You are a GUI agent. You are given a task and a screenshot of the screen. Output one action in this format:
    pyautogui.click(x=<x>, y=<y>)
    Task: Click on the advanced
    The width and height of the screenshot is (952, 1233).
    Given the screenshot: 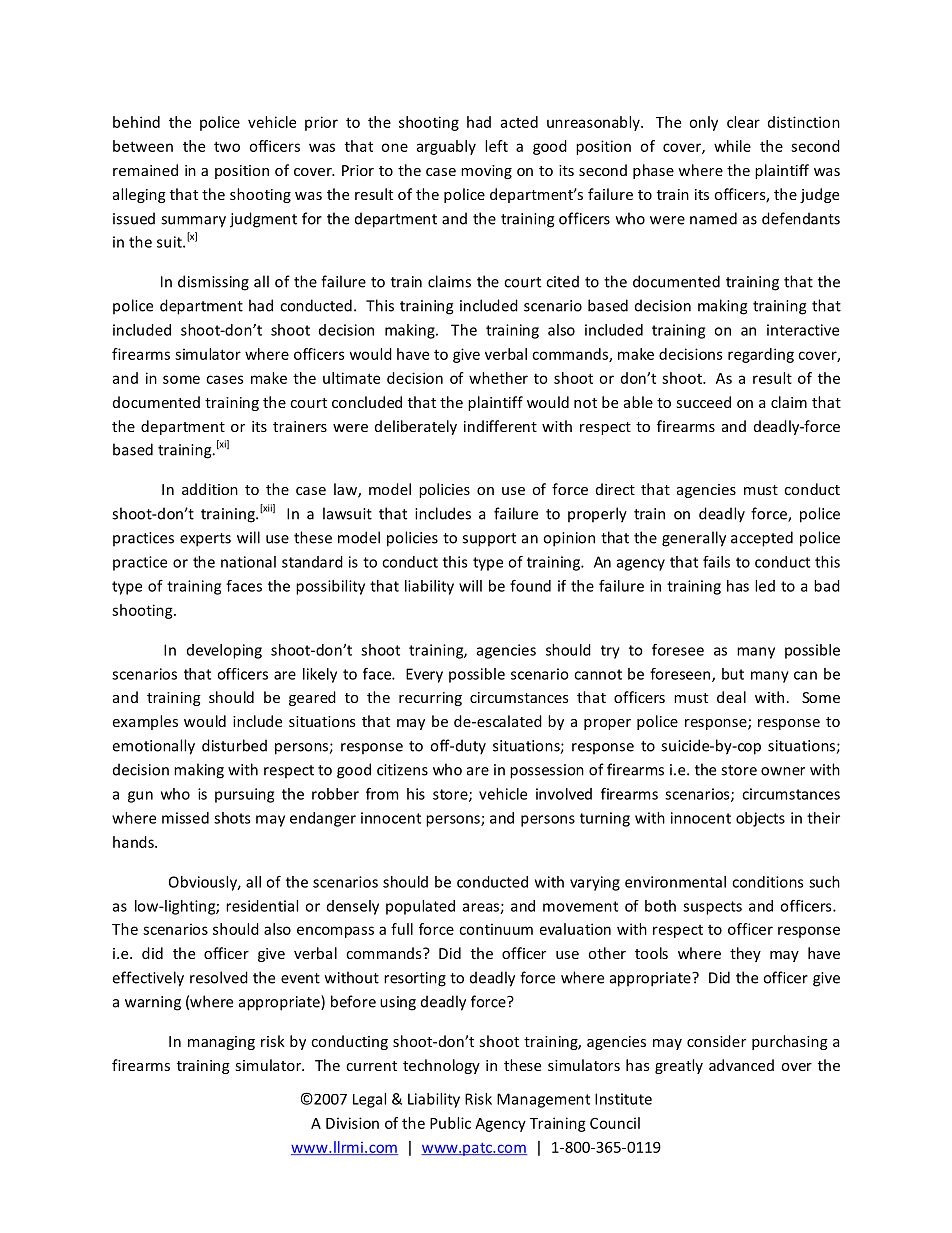 What is the action you would take?
    pyautogui.click(x=741, y=1065)
